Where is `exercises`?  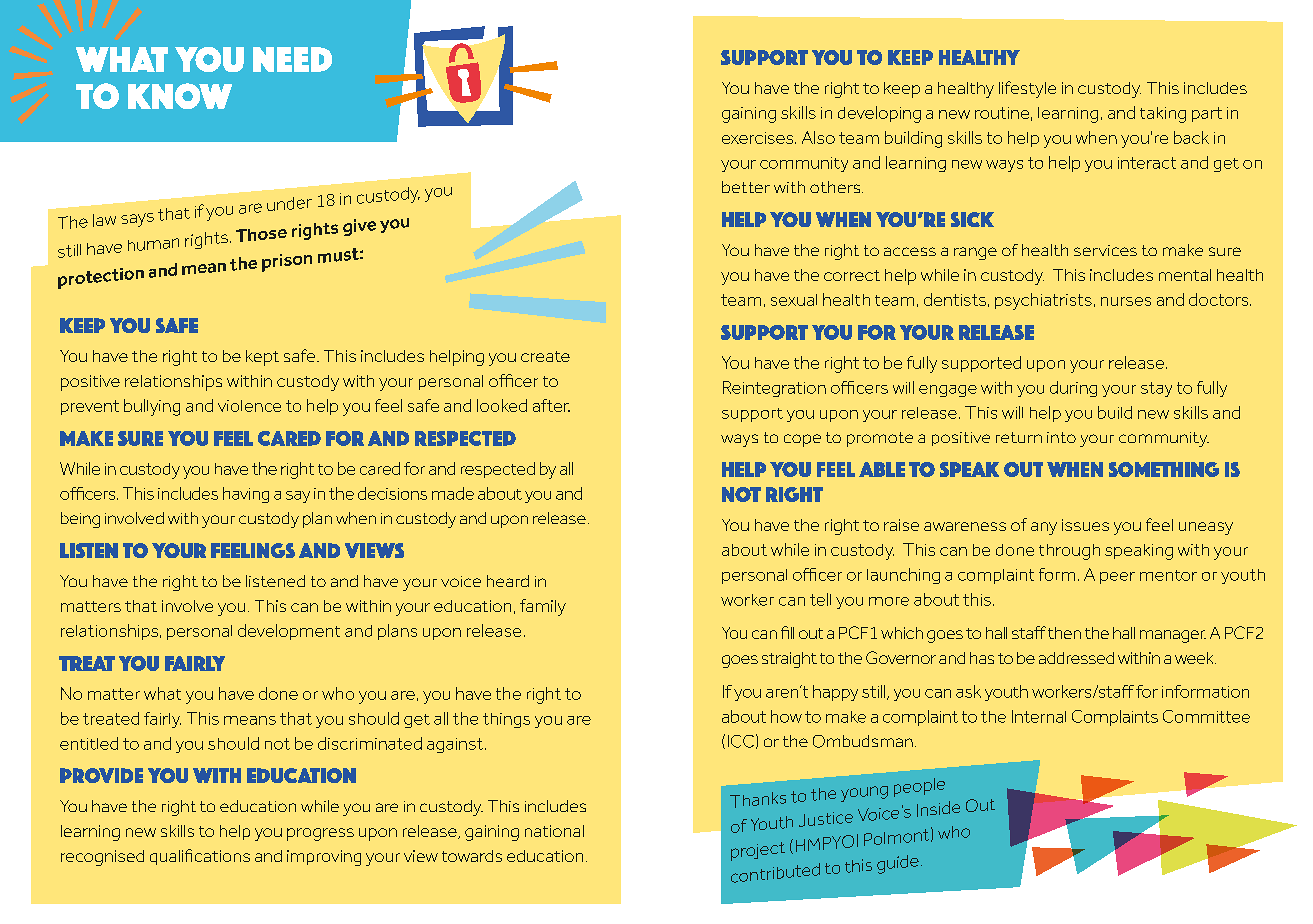
exercises is located at coordinates (759, 138).
